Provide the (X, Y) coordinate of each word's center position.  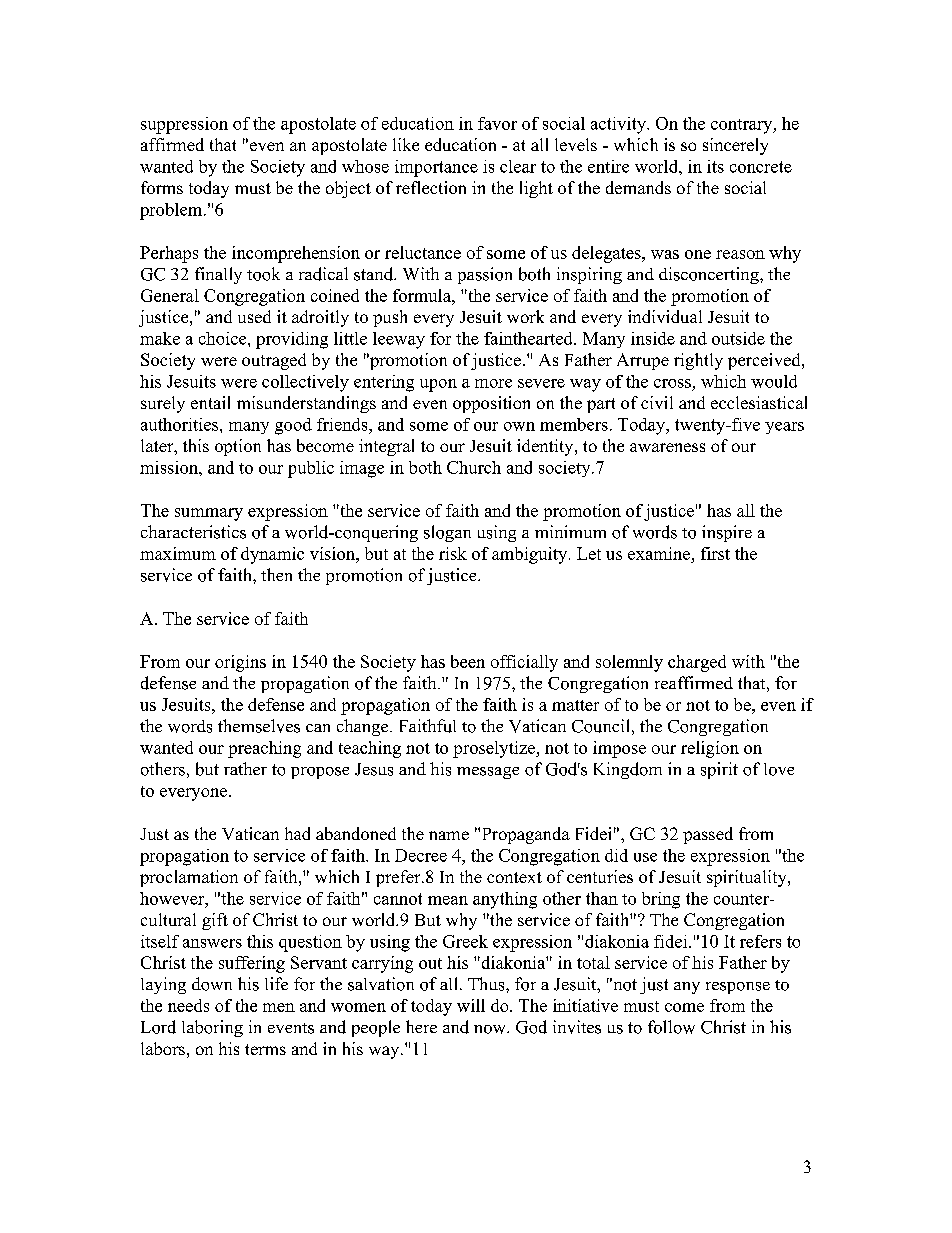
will (471, 1005)
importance (436, 168)
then (276, 574)
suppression (184, 125)
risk (453, 553)
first (715, 553)
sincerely (735, 146)
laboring (212, 1028)
